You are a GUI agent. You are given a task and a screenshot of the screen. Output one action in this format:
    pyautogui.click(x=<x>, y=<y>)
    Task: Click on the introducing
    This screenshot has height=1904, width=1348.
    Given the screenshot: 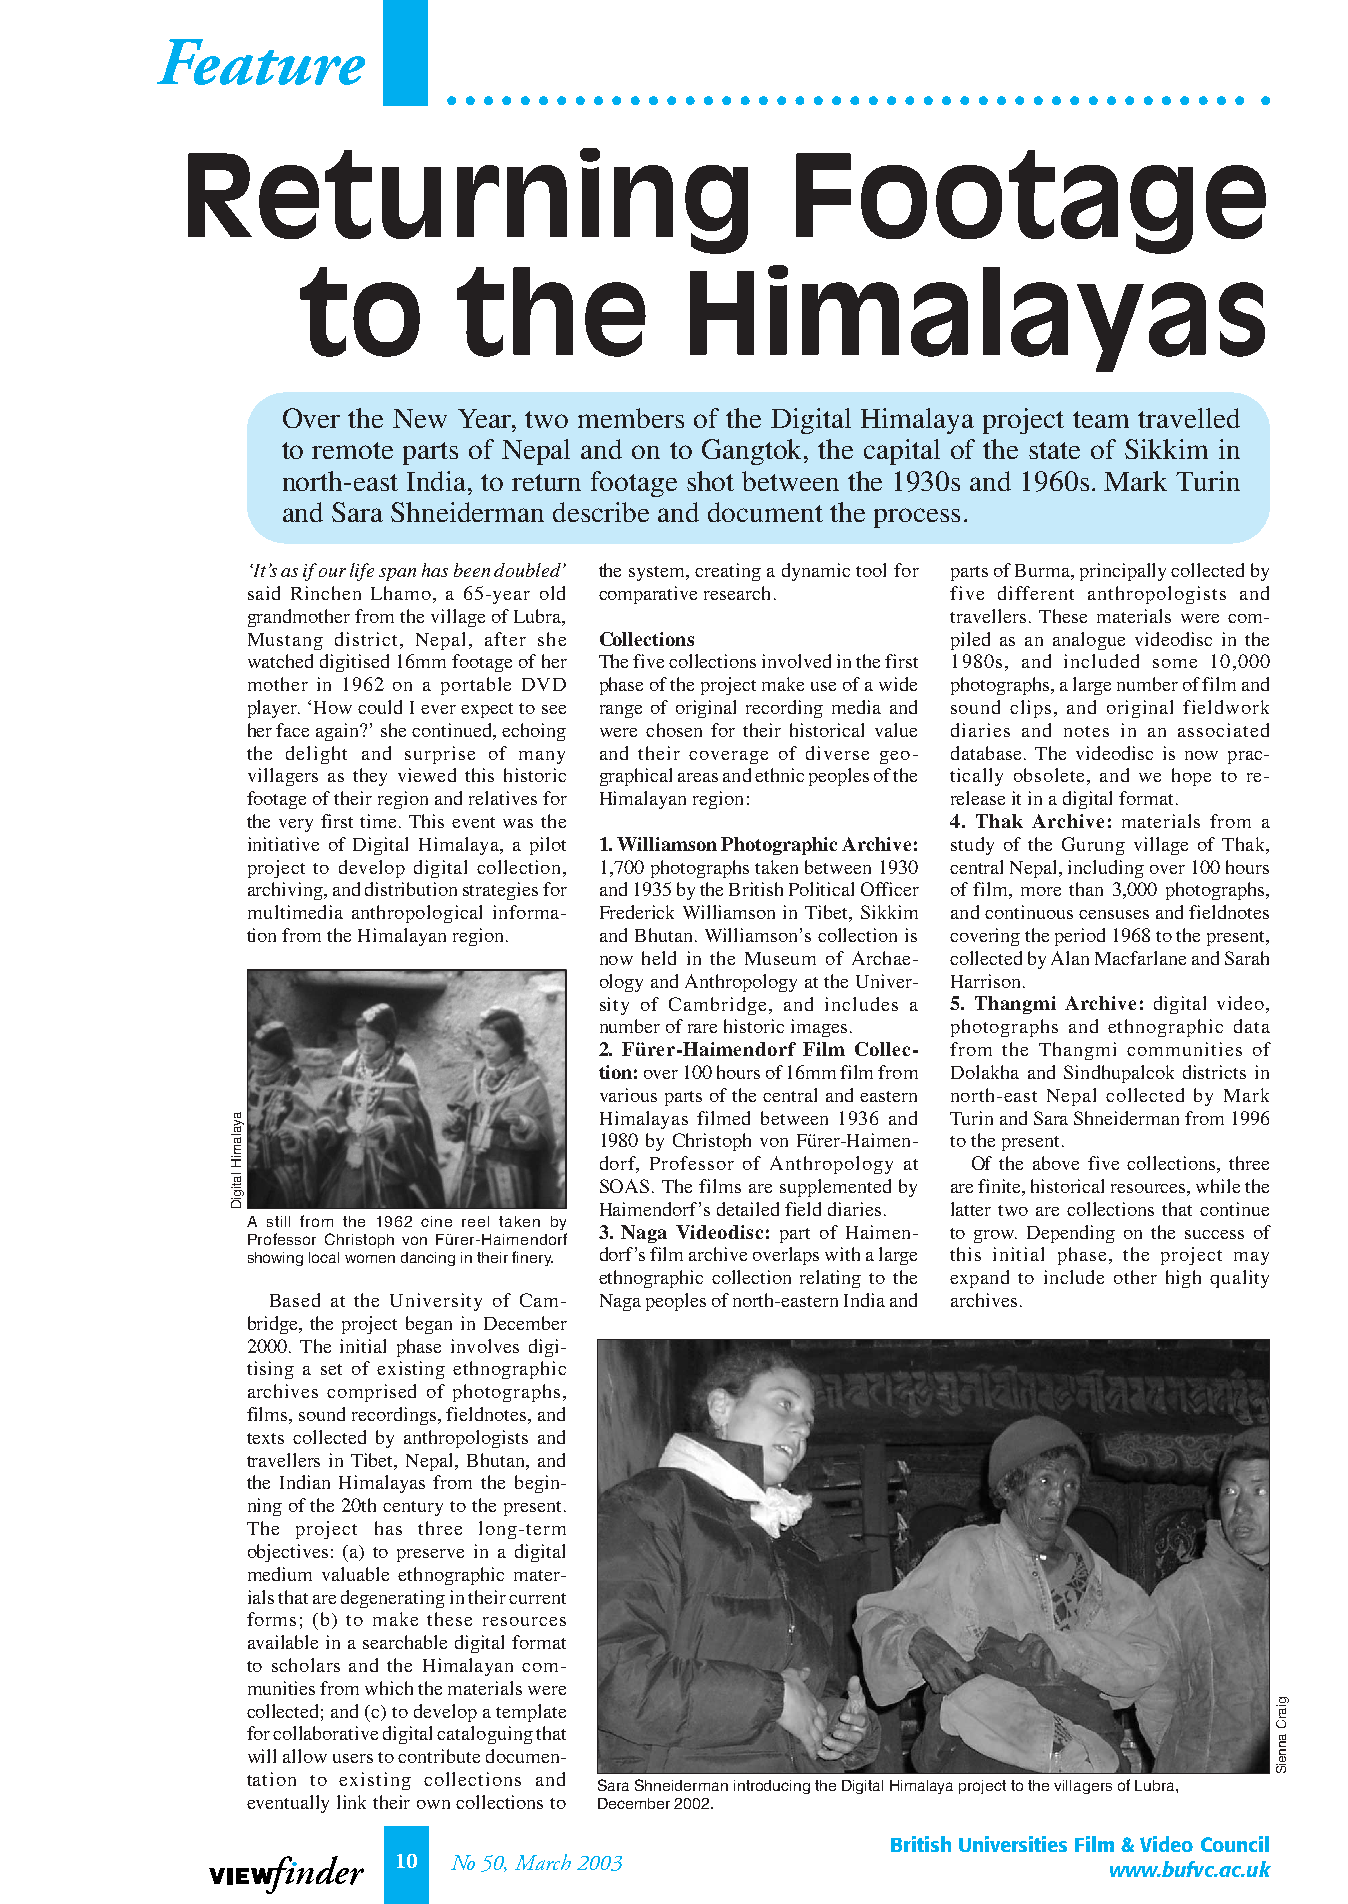 What is the action you would take?
    pyautogui.click(x=772, y=1787)
